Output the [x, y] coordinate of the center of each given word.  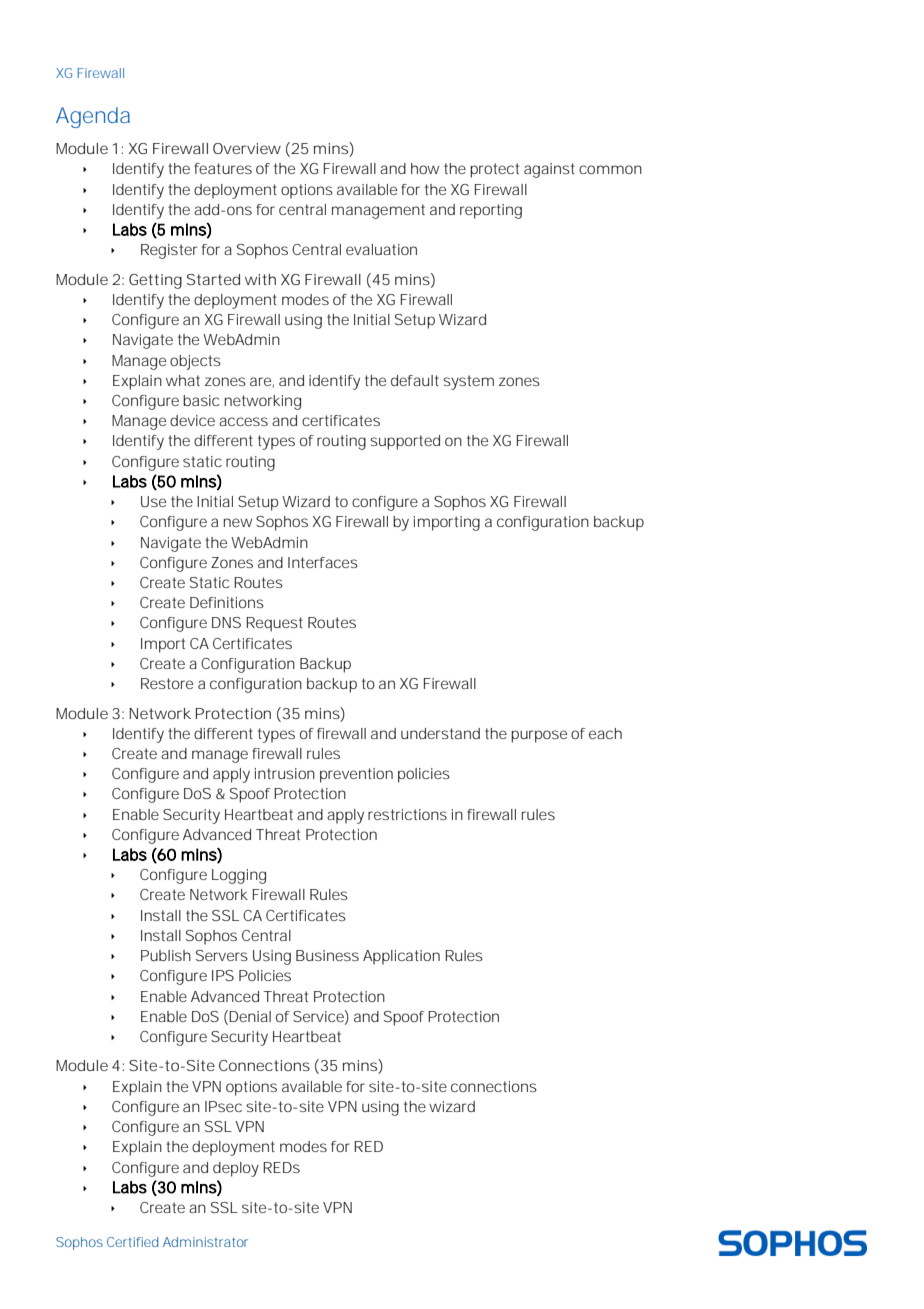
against [549, 170]
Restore [167, 683]
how [425, 168]
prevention [356, 775]
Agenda [93, 117]
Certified [132, 1242]
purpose [539, 736]
